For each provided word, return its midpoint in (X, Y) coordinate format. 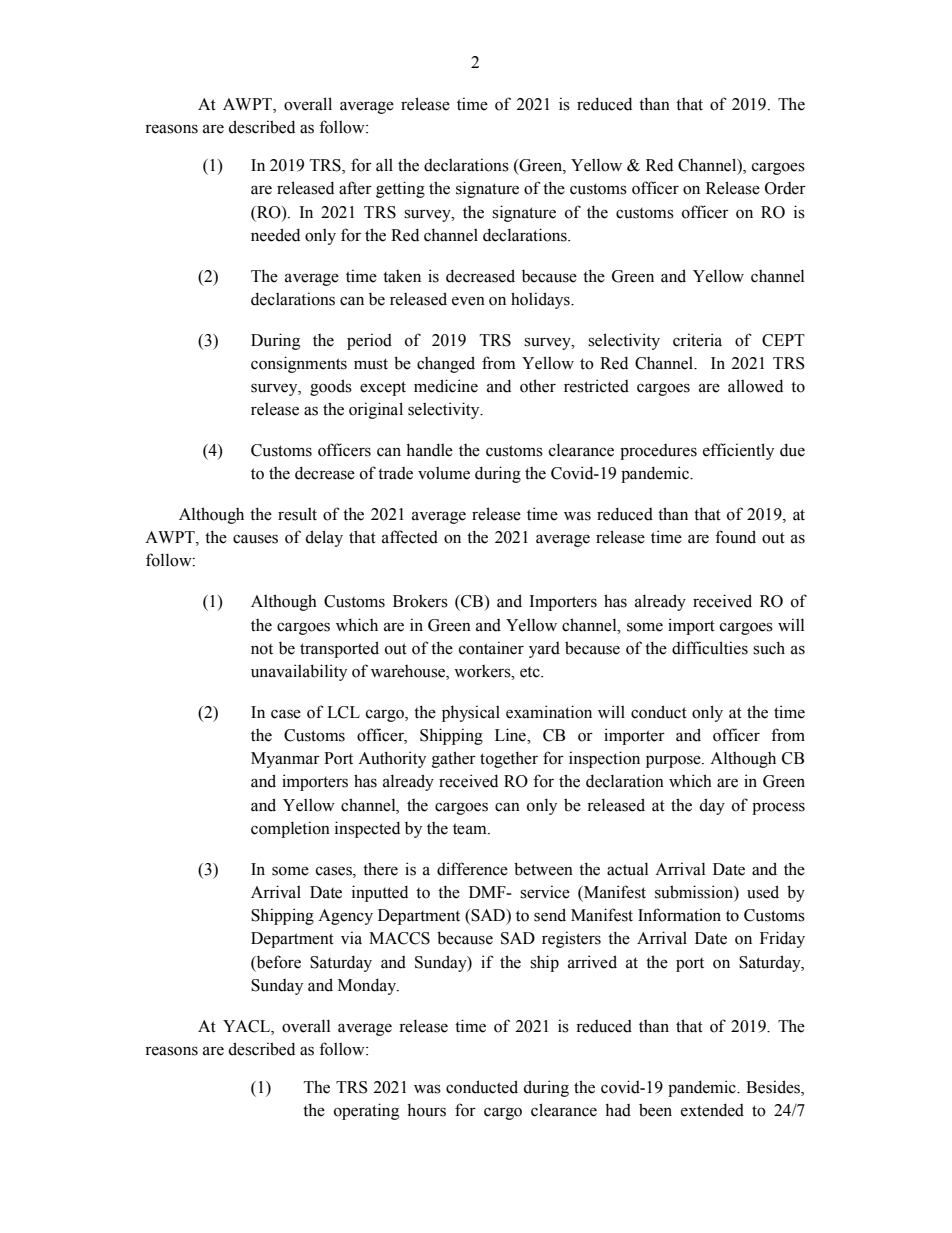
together (509, 759)
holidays (541, 300)
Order (785, 188)
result (297, 514)
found (735, 537)
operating (366, 1111)
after (355, 188)
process (778, 808)
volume (444, 473)
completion (290, 829)
